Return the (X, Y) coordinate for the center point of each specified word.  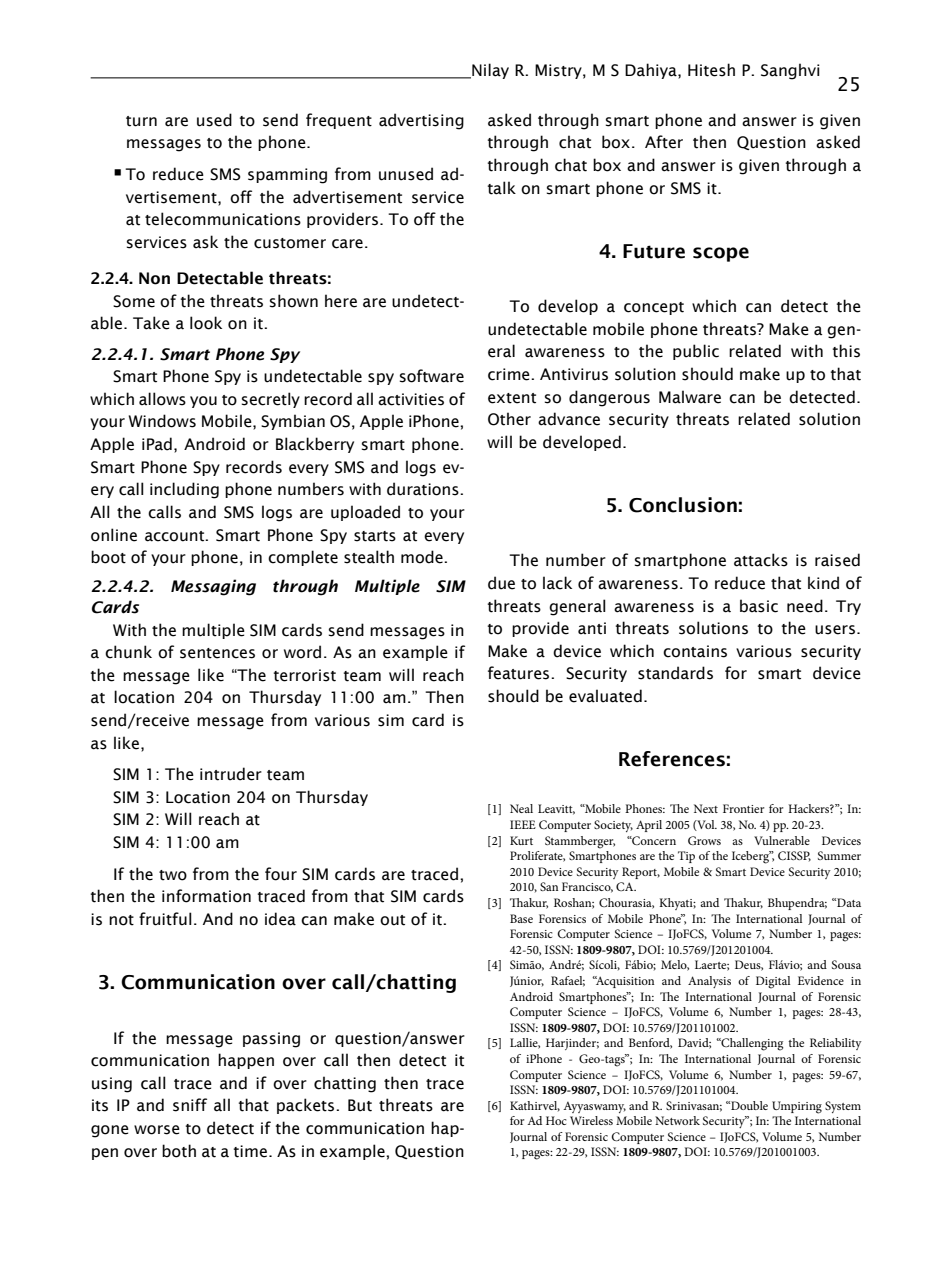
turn (141, 121)
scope (721, 254)
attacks (761, 560)
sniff (190, 1105)
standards (675, 673)
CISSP (794, 856)
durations (424, 489)
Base (521, 918)
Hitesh (711, 70)
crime (510, 374)
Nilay (489, 71)
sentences (217, 653)
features (520, 673)
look (206, 323)
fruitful (165, 919)
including (184, 490)
